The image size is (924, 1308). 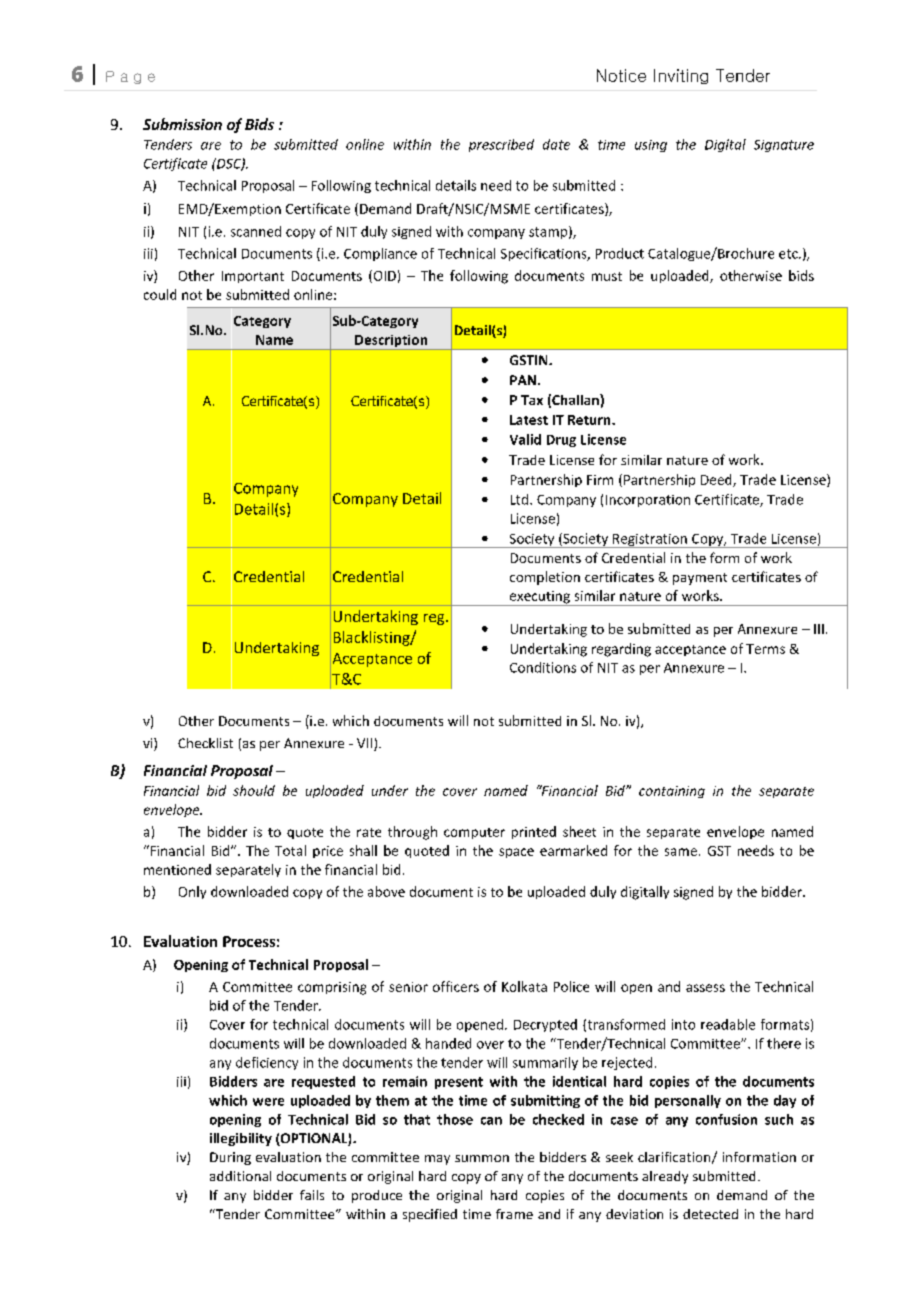 What do you see at coordinates (240, 1176) in the page?
I see `additional` at bounding box center [240, 1176].
